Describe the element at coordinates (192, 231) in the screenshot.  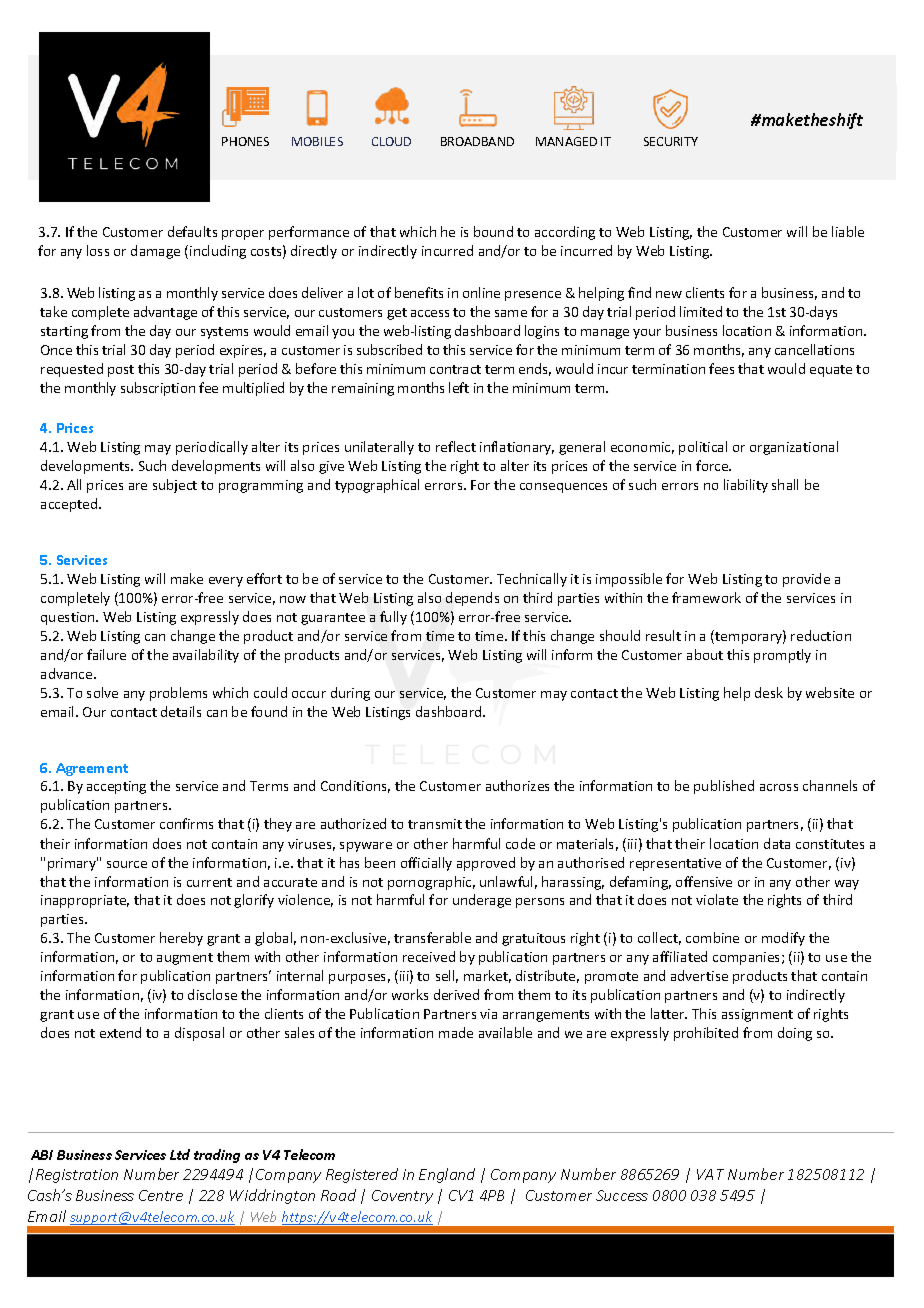
I see `defaults` at that location.
